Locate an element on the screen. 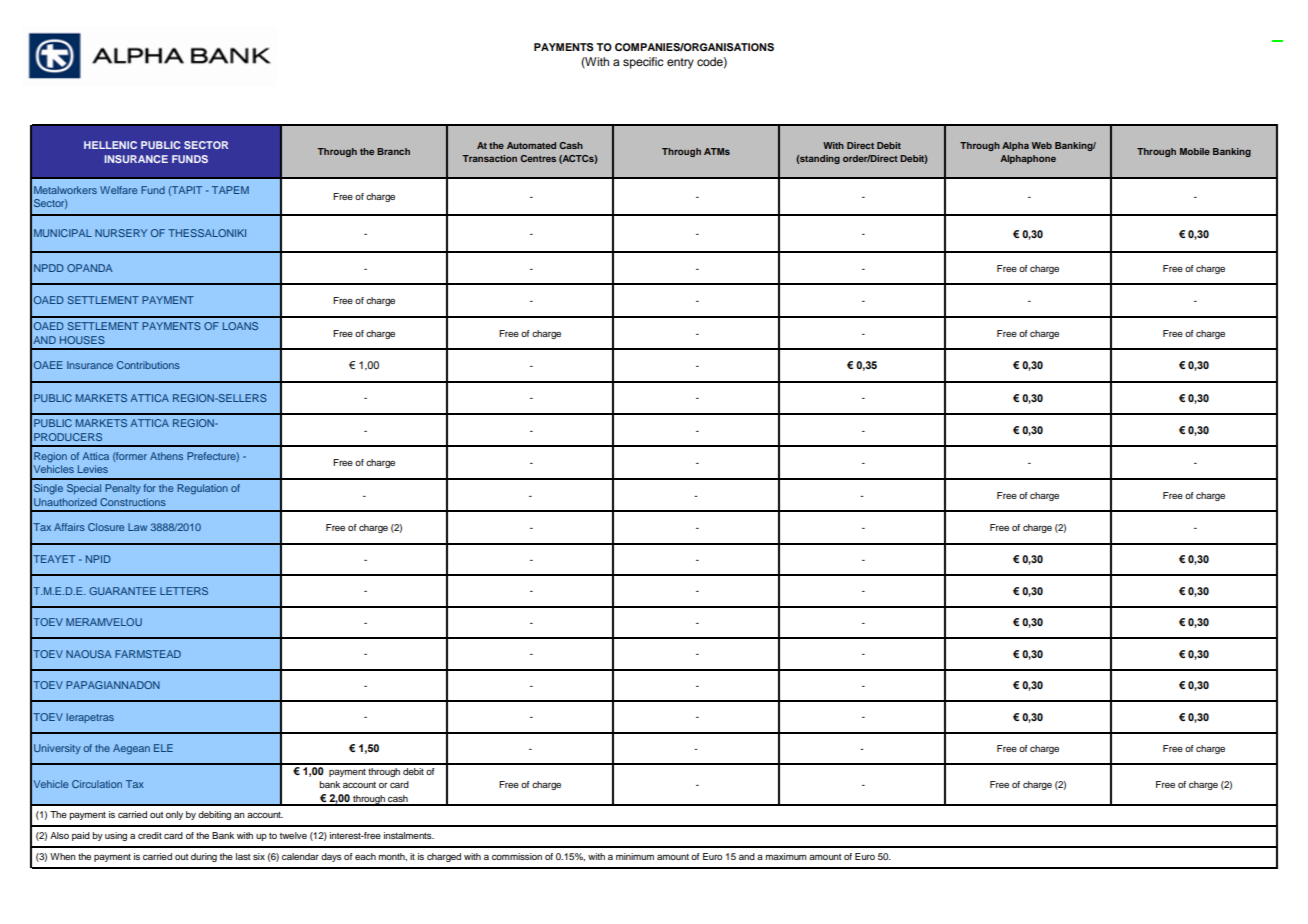 This screenshot has height=924, width=1308. maximum is located at coordinates (786, 856).
